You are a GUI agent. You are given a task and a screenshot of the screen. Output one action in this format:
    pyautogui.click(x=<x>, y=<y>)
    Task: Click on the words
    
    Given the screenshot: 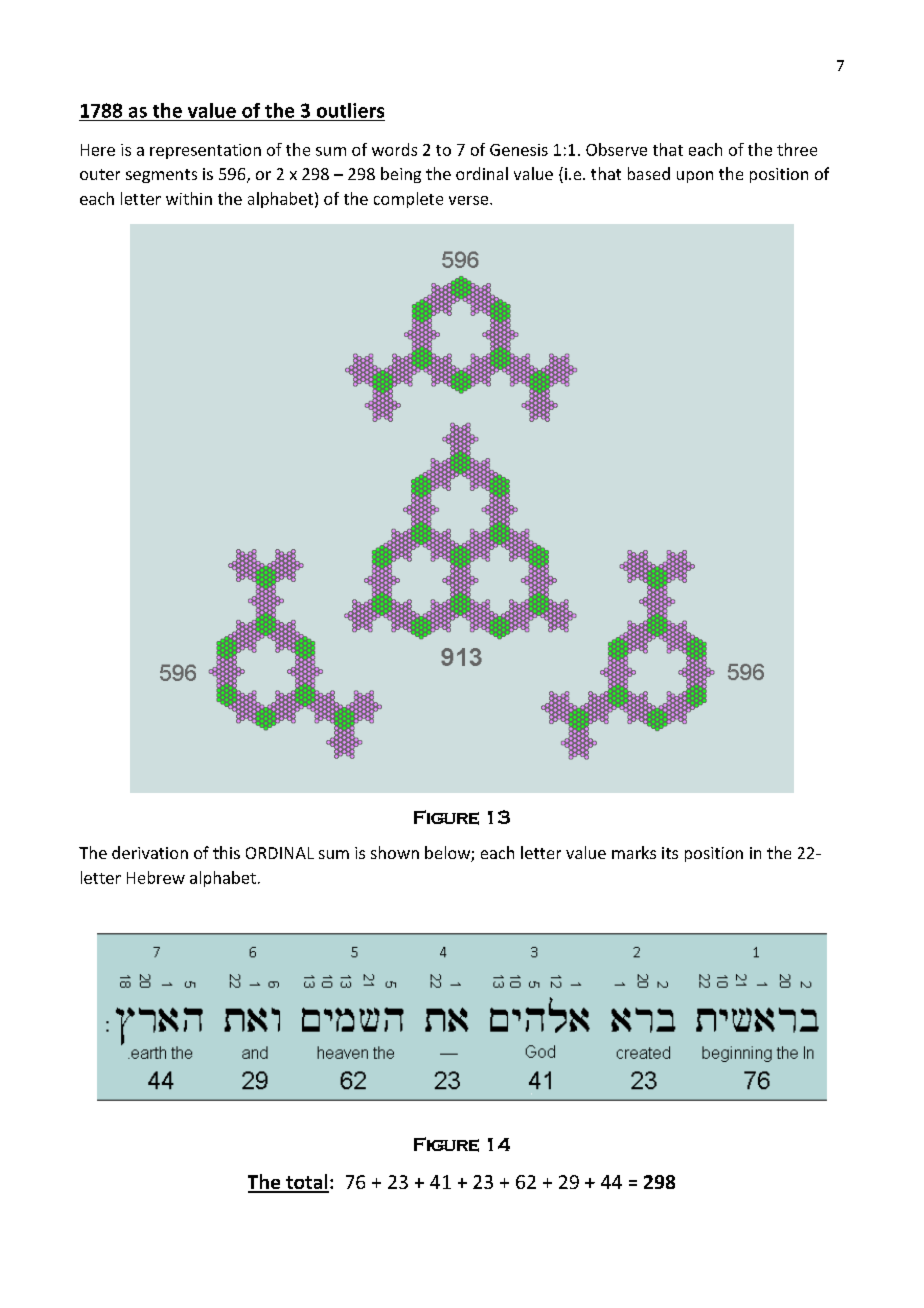 What is the action you would take?
    pyautogui.click(x=394, y=149)
